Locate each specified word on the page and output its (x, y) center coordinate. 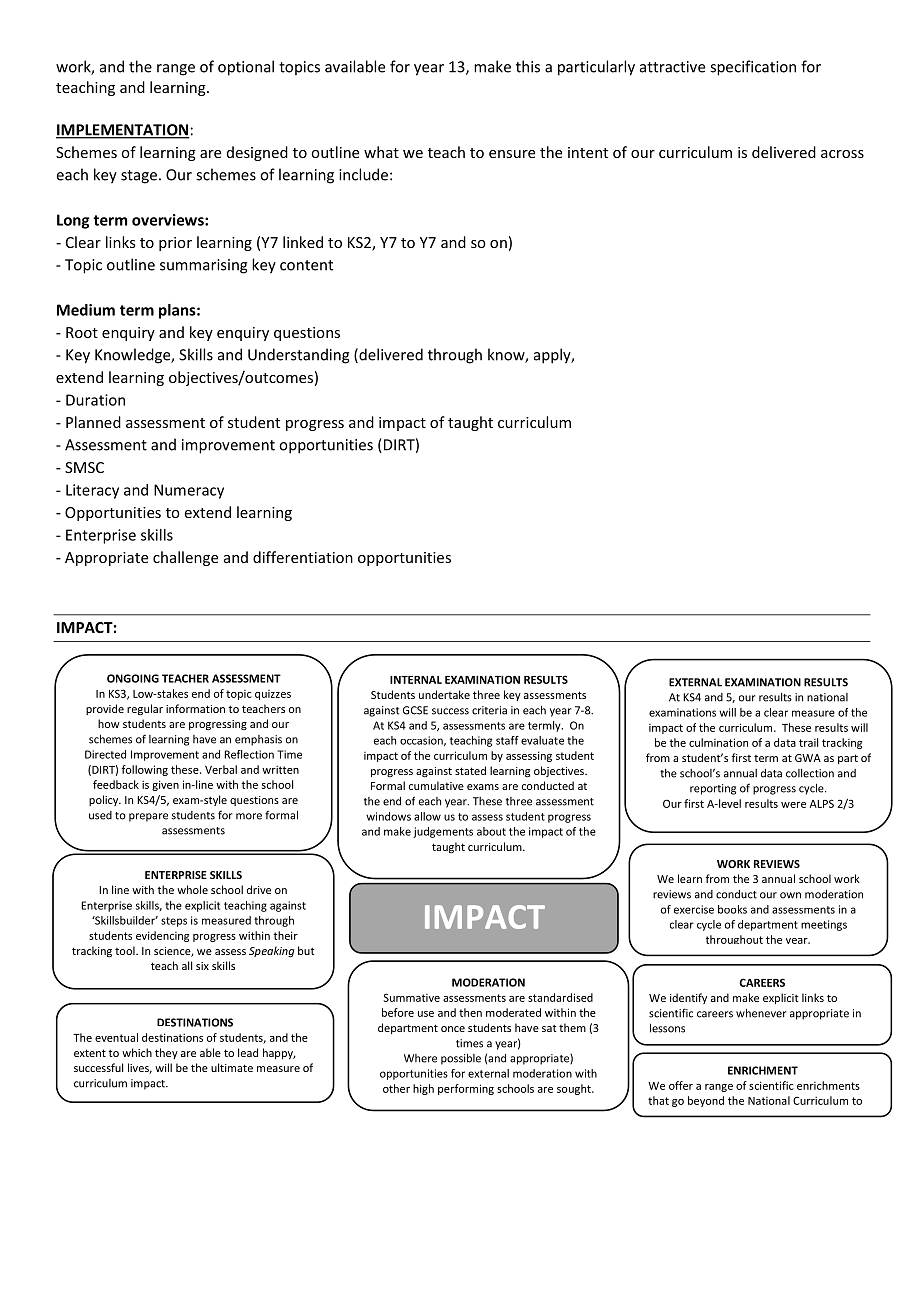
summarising (204, 266)
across (842, 154)
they (166, 1053)
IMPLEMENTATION (122, 131)
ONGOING (133, 678)
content (306, 265)
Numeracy (189, 491)
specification (753, 68)
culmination (718, 742)
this (528, 66)
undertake (444, 694)
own (790, 895)
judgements (443, 832)
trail (808, 742)
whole (192, 889)
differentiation (303, 557)
